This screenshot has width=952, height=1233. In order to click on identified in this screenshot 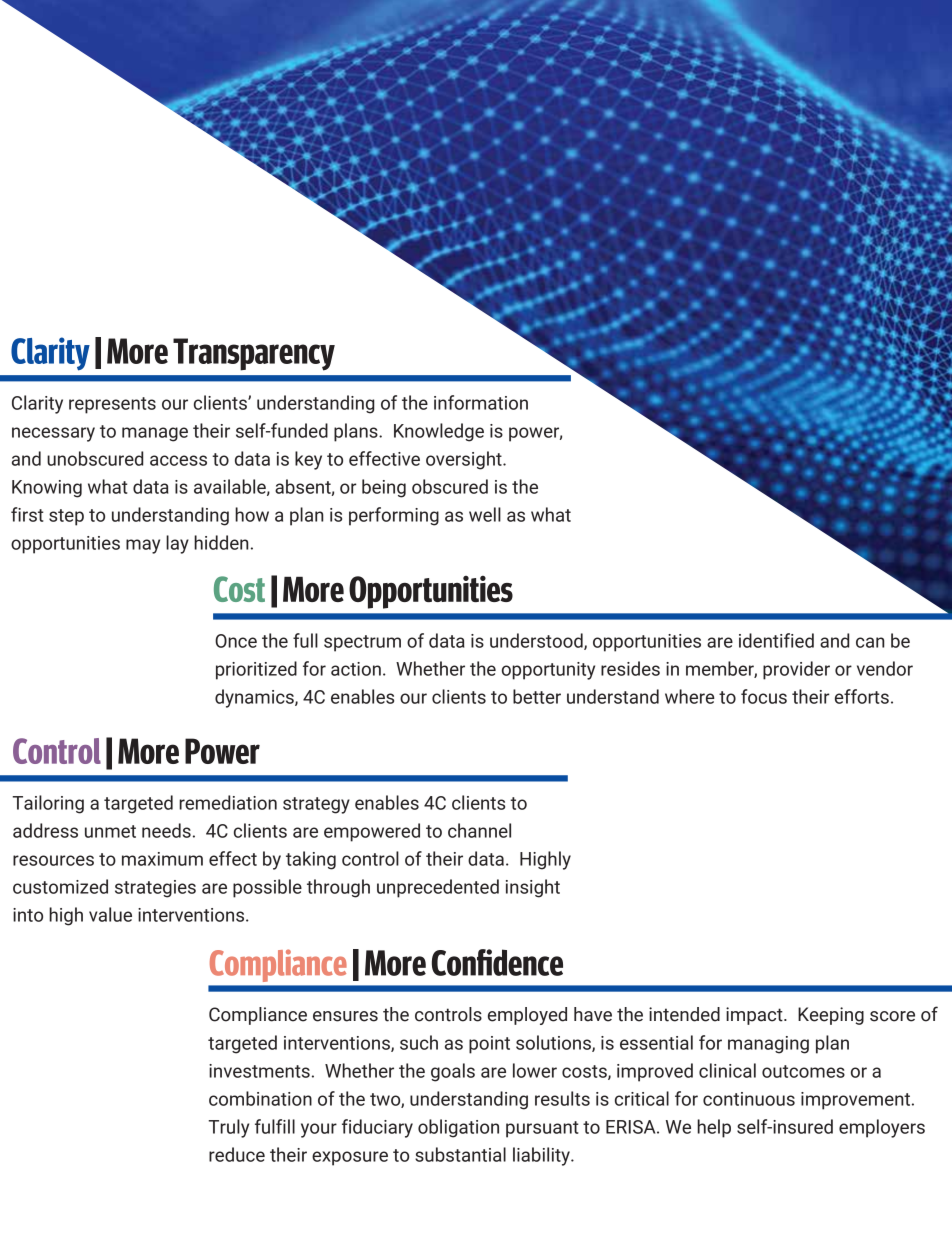, I will do `click(776, 640)`.
